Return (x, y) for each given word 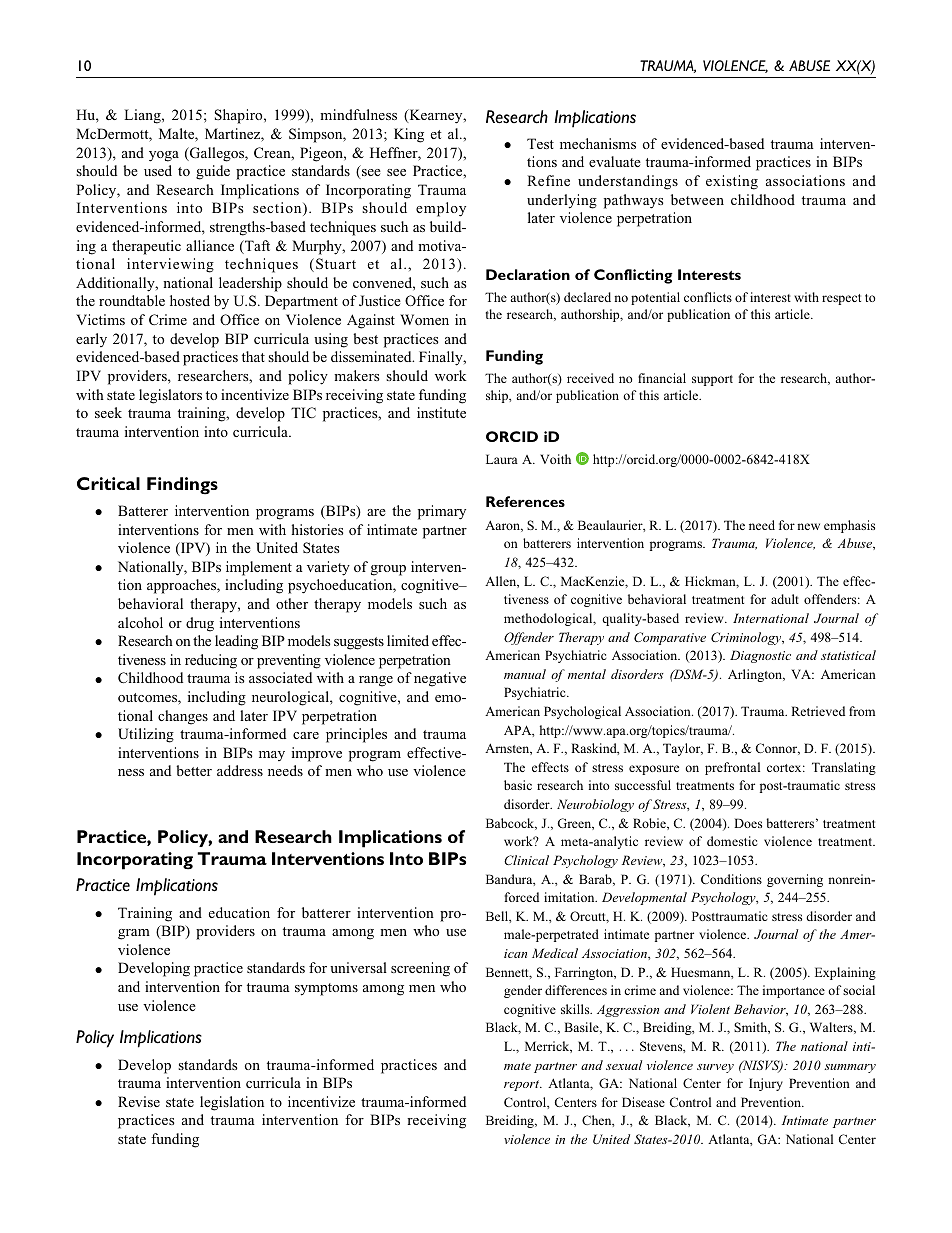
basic (518, 785)
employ (441, 209)
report (523, 1085)
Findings (182, 486)
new (808, 526)
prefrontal (732, 768)
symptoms (326, 989)
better (194, 770)
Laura (502, 459)
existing (732, 182)
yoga (164, 156)
